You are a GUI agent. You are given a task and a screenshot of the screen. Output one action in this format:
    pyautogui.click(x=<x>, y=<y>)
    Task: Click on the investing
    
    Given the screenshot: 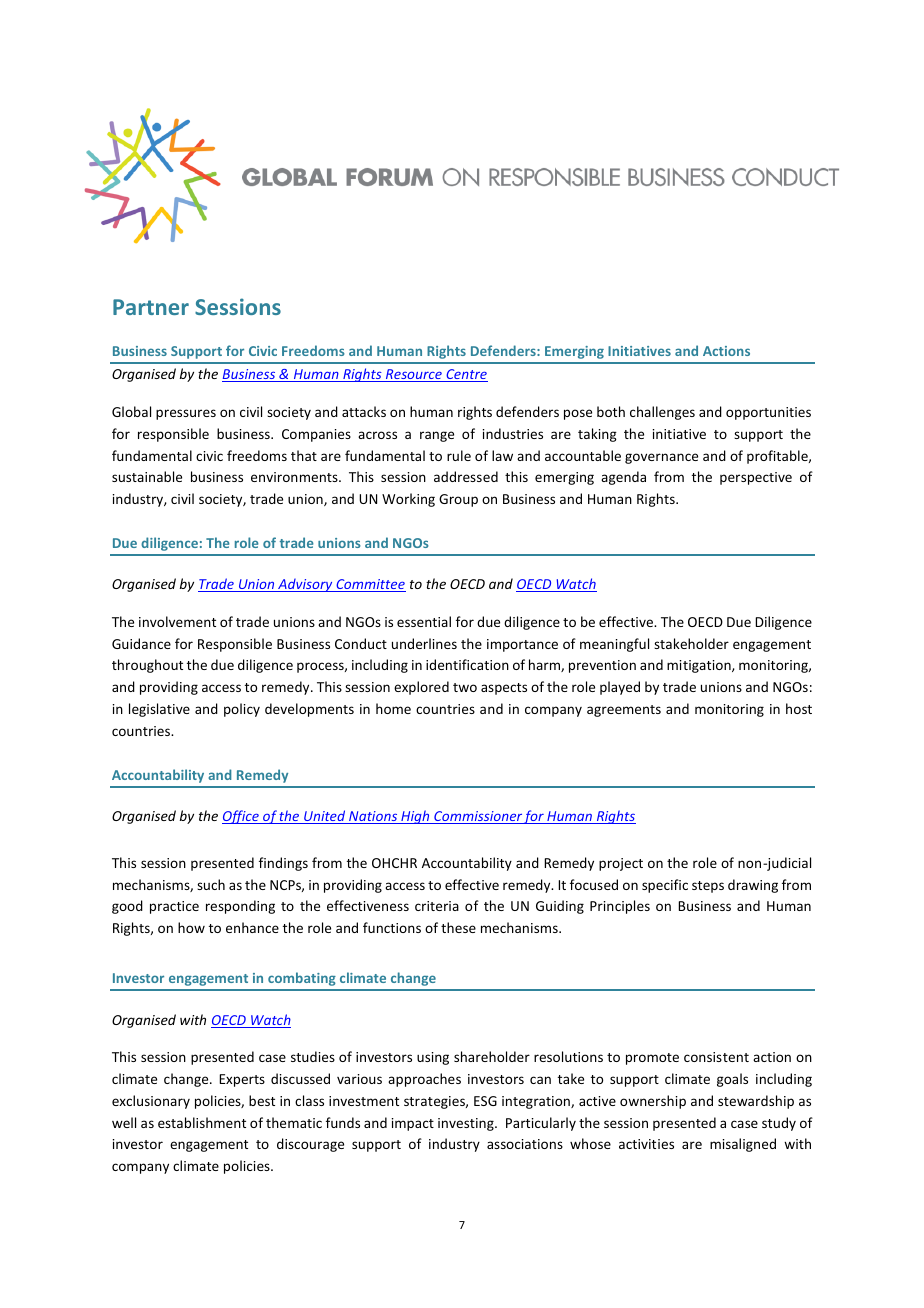 What is the action you would take?
    pyautogui.click(x=467, y=1124)
